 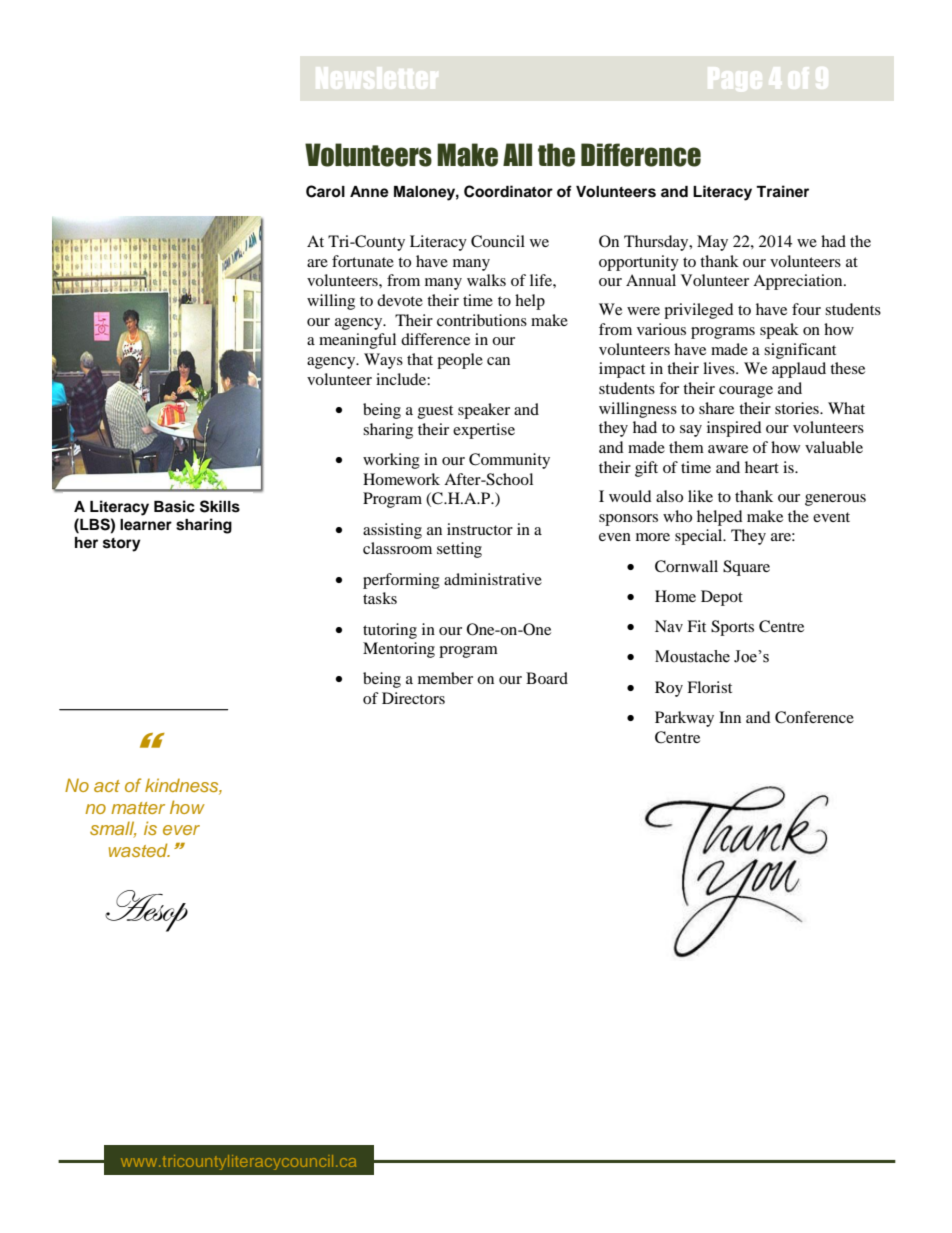 What do you see at coordinates (122, 545) in the screenshot?
I see `story` at bounding box center [122, 545].
